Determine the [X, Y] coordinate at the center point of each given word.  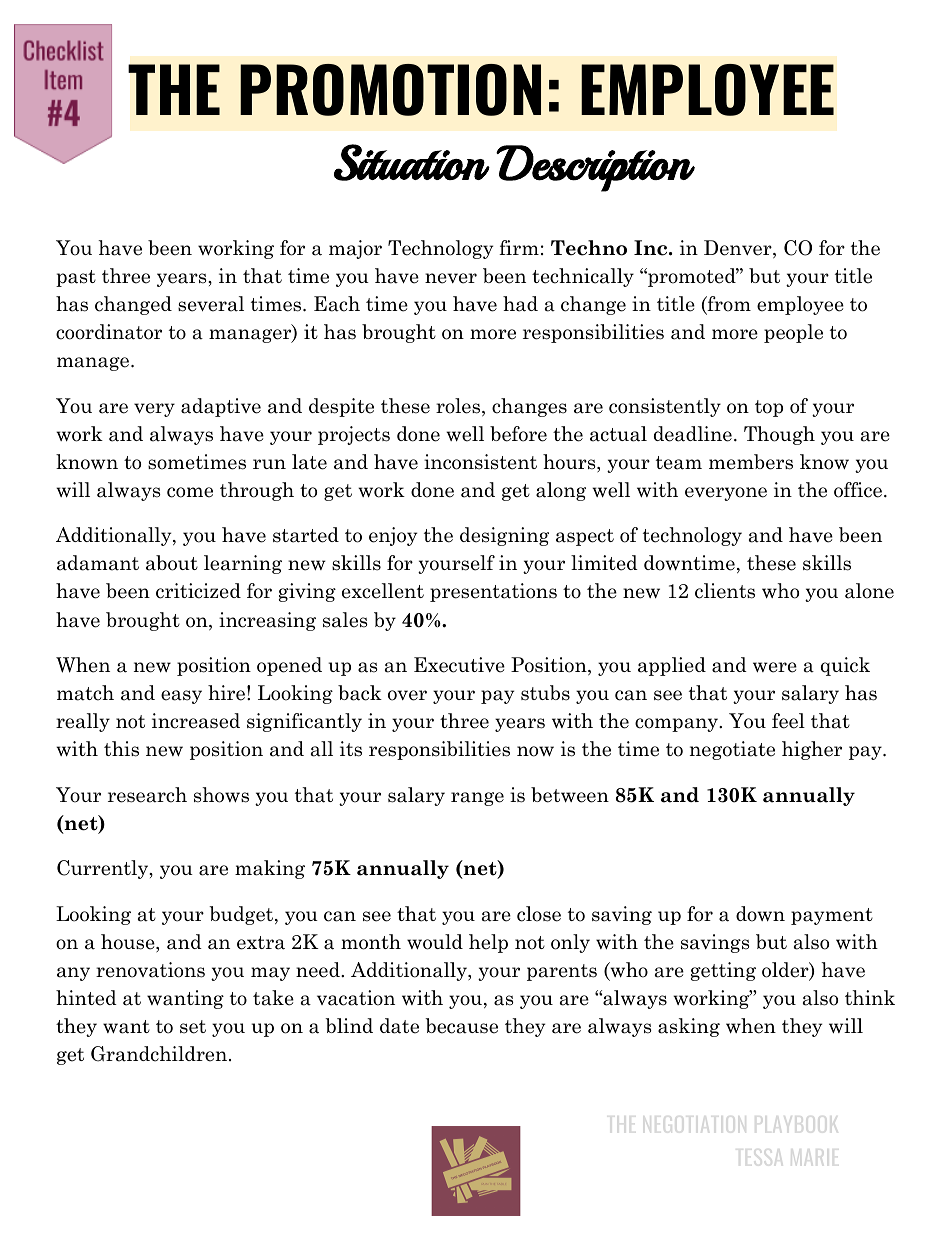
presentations [493, 592]
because [461, 1026]
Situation [412, 162]
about [172, 563]
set [193, 1027]
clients [725, 591]
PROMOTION [390, 90]
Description [595, 168]
